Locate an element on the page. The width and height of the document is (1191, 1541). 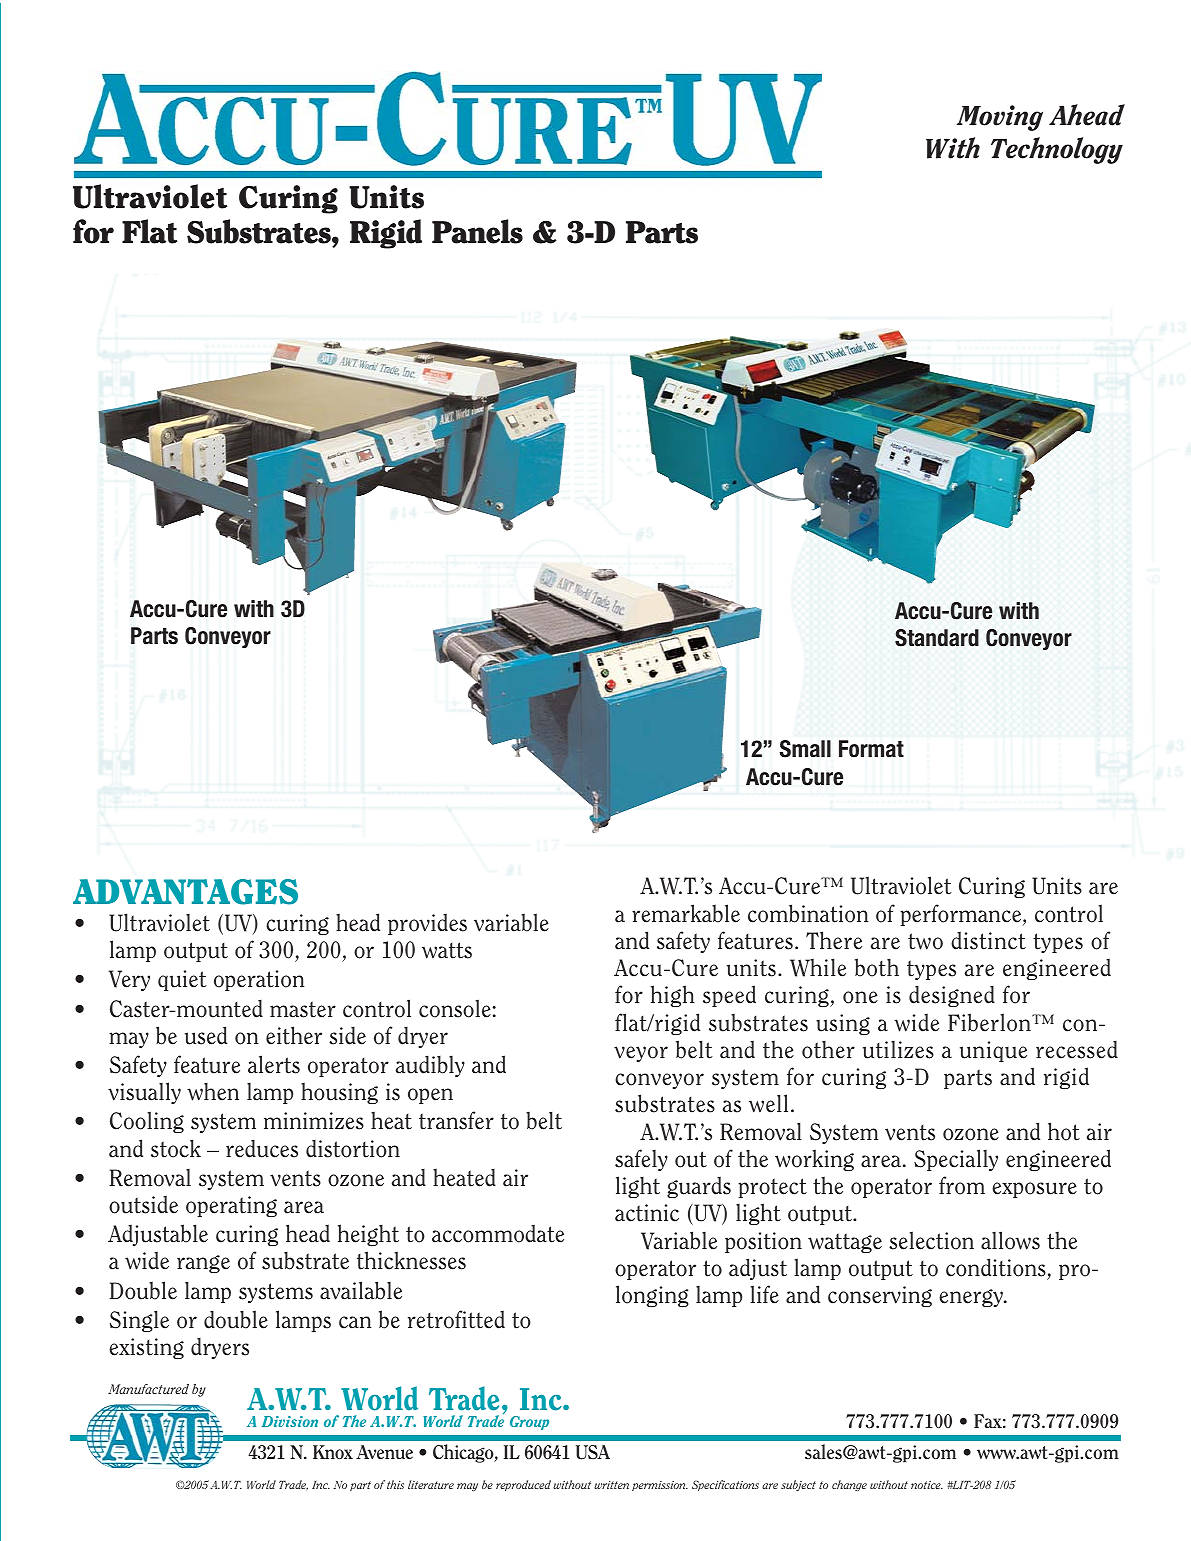
high is located at coordinates (673, 996).
